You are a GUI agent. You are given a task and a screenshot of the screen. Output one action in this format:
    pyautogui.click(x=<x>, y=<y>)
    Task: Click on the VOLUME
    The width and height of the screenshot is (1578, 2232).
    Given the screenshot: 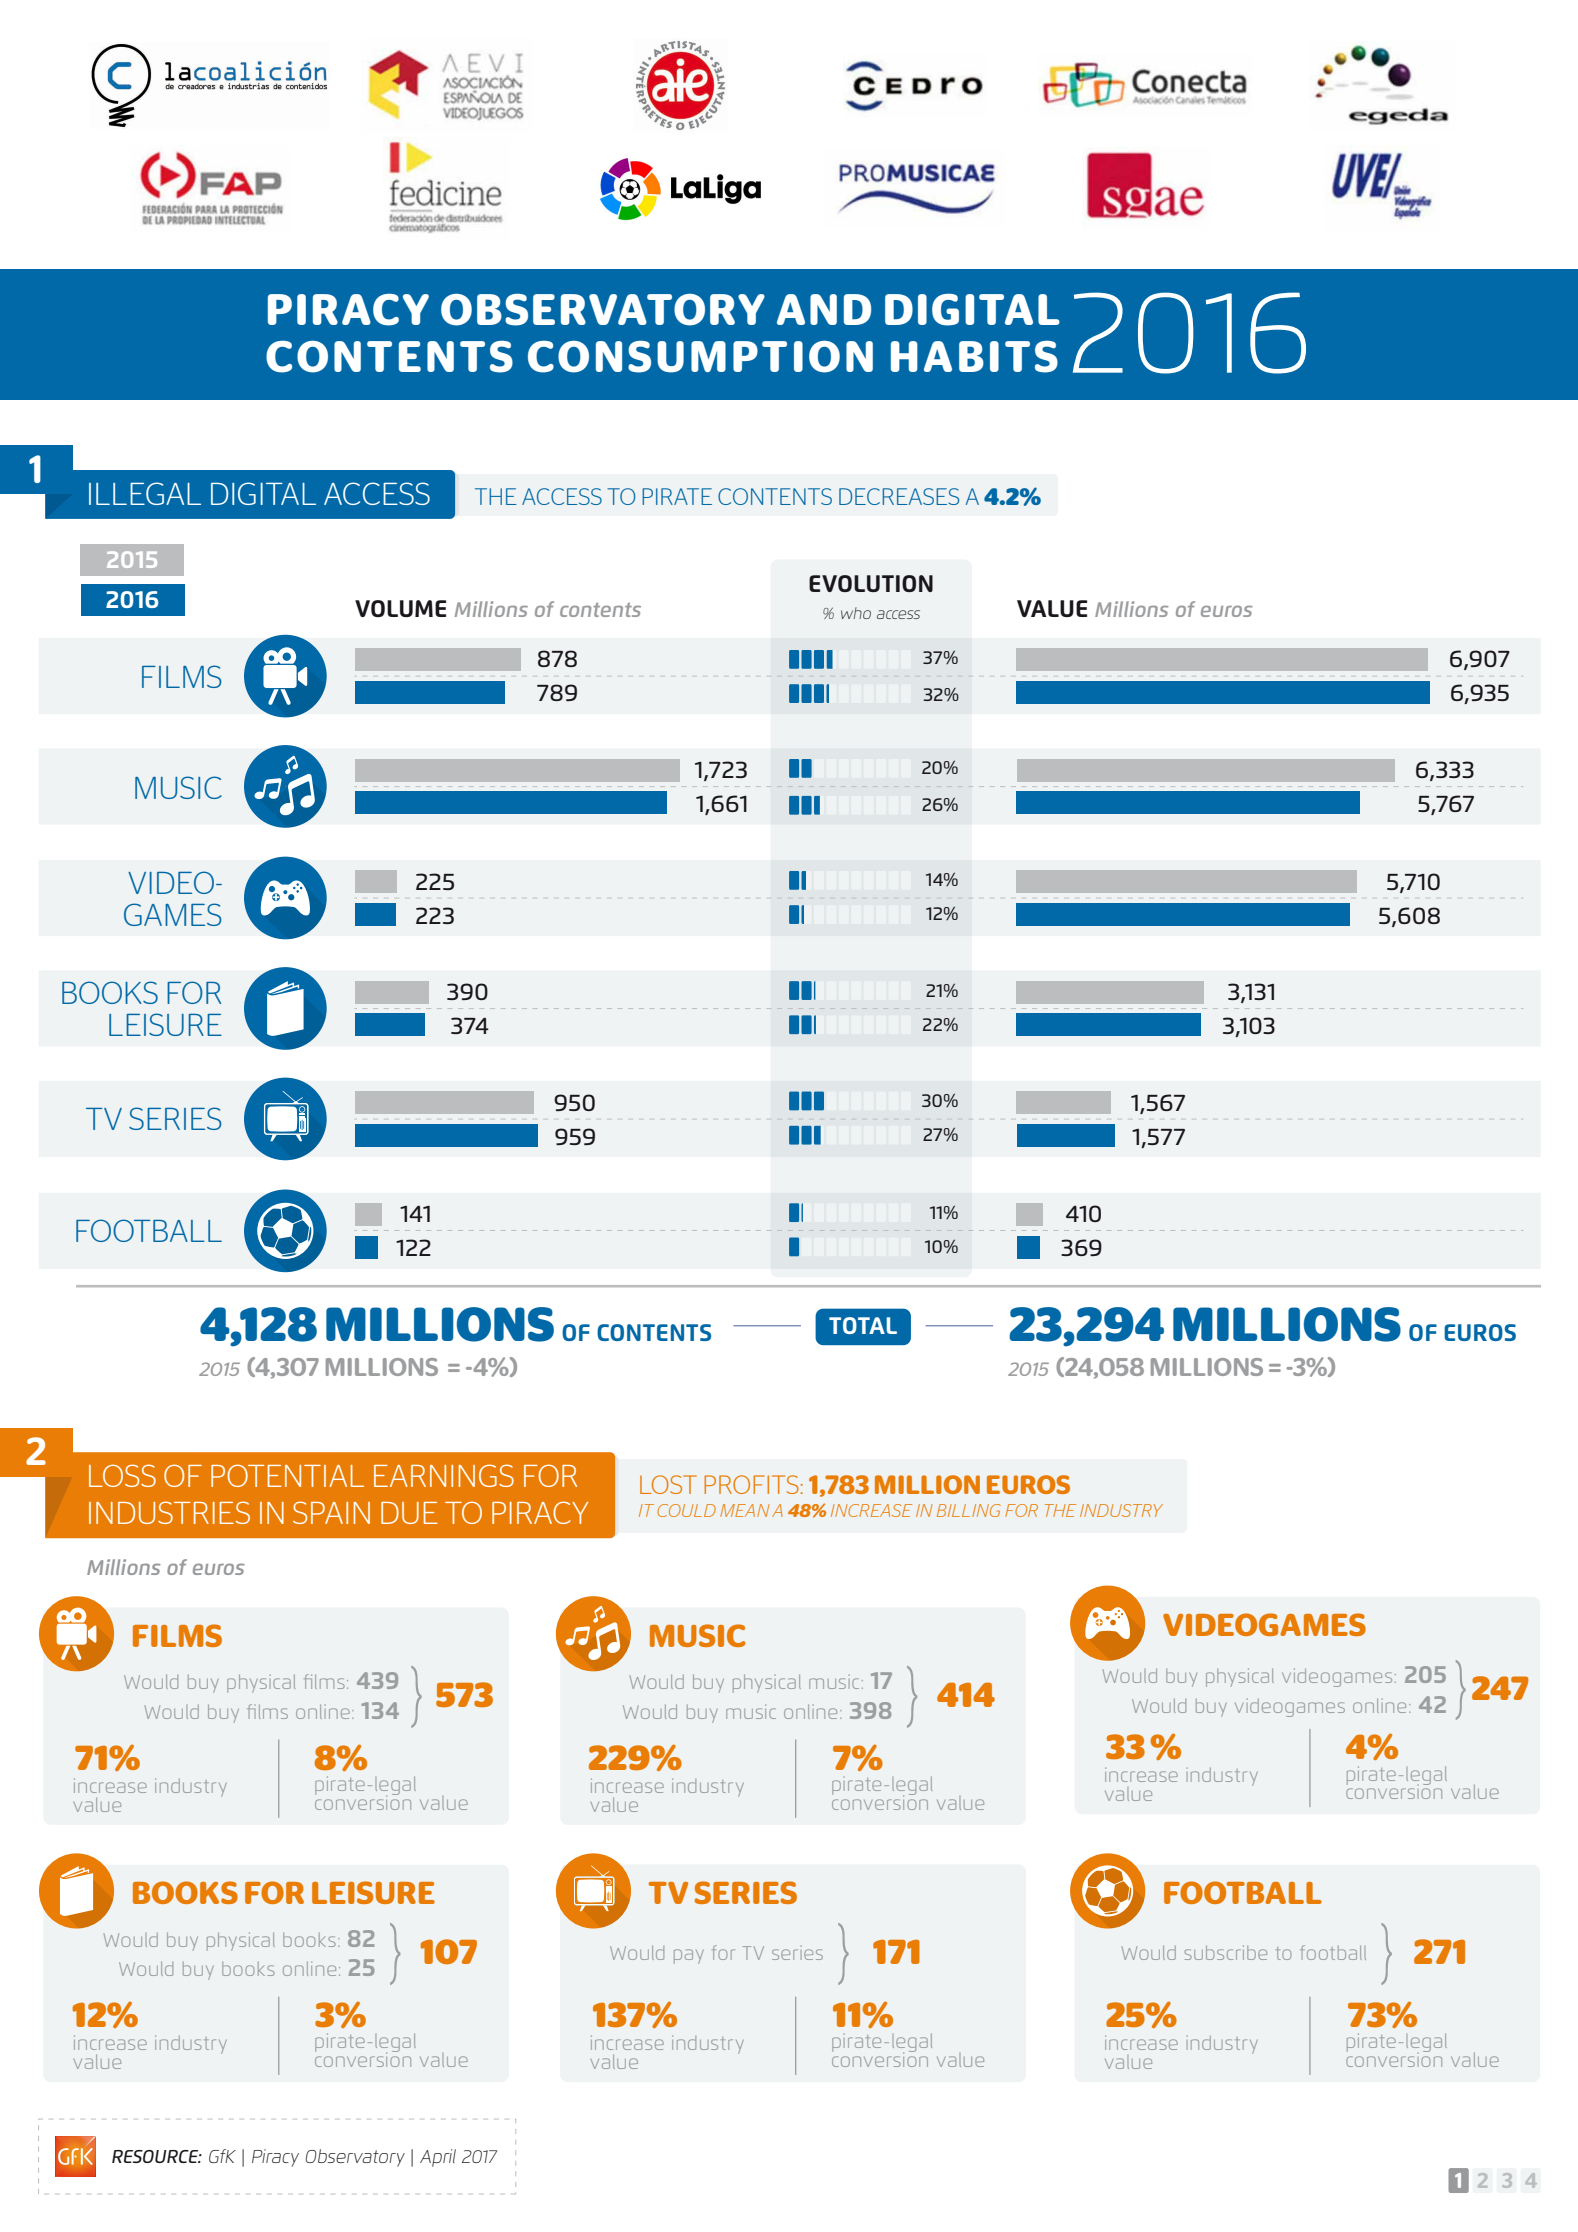 What is the action you would take?
    pyautogui.click(x=400, y=608)
